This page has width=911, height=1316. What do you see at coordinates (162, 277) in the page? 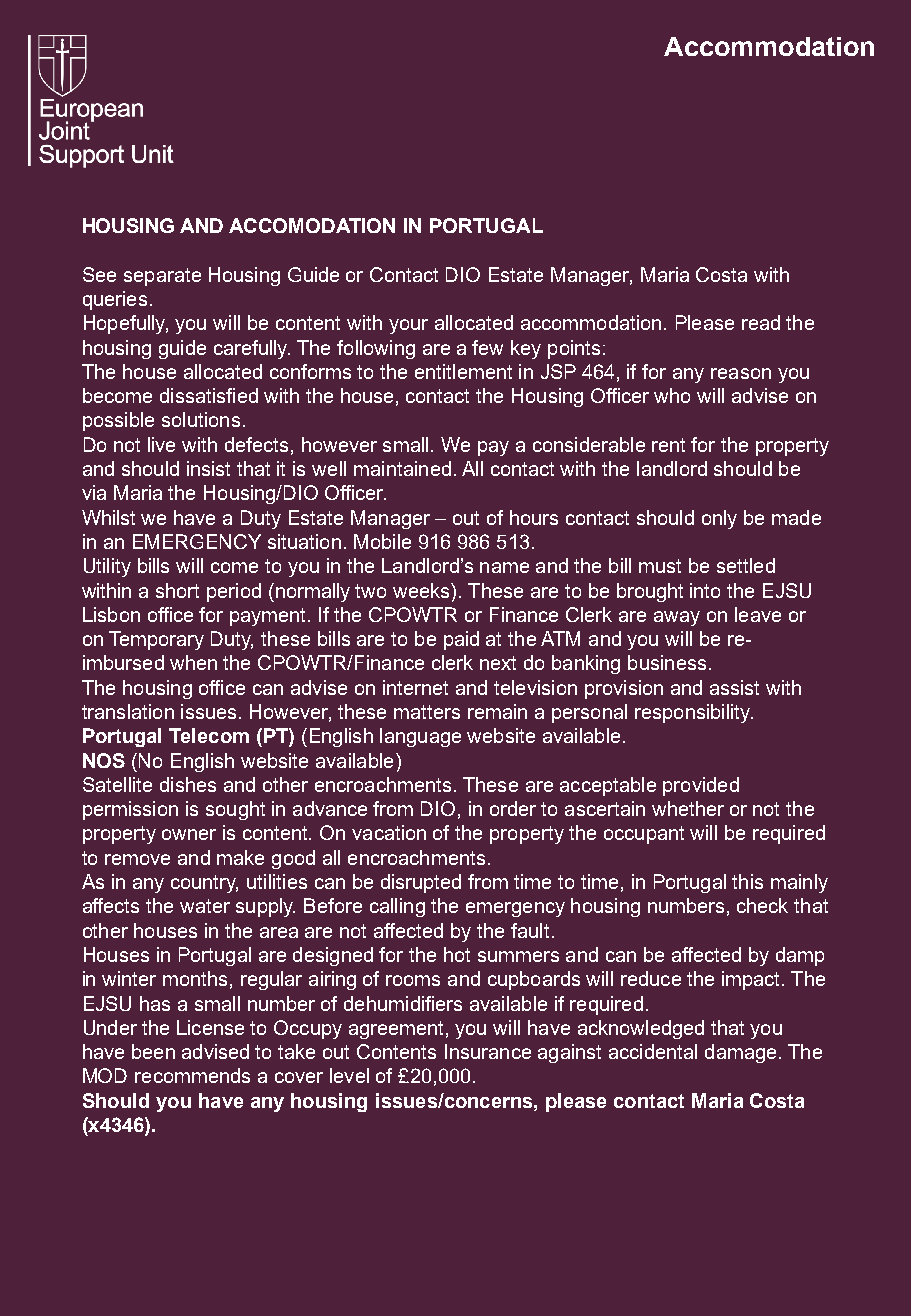
I see `separate` at bounding box center [162, 277].
